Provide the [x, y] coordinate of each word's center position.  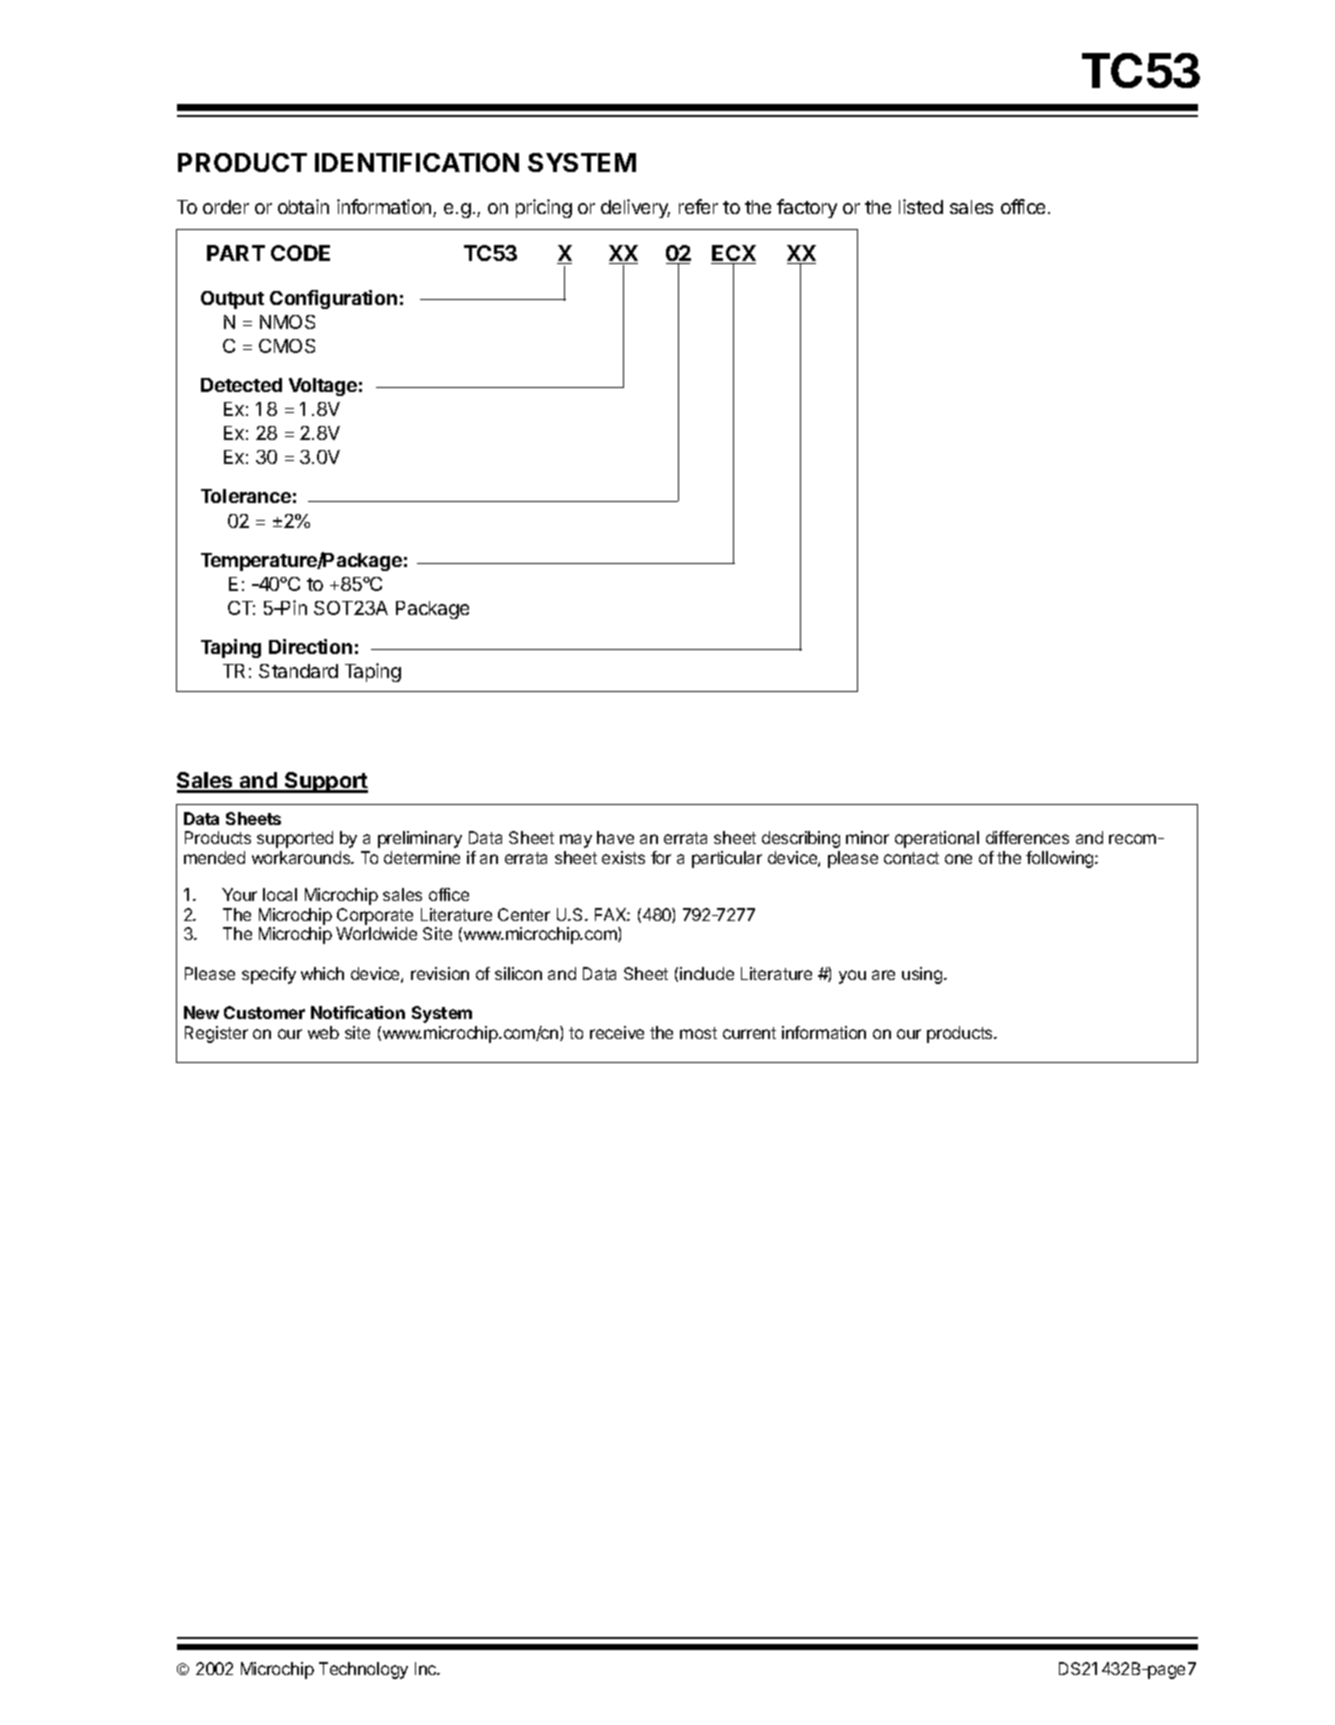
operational [937, 839]
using [923, 975]
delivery [635, 208]
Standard [298, 671]
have [615, 837]
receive [617, 1032]
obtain [303, 206]
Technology [363, 1670]
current [749, 1033]
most [698, 1033]
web [323, 1032]
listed [921, 206]
